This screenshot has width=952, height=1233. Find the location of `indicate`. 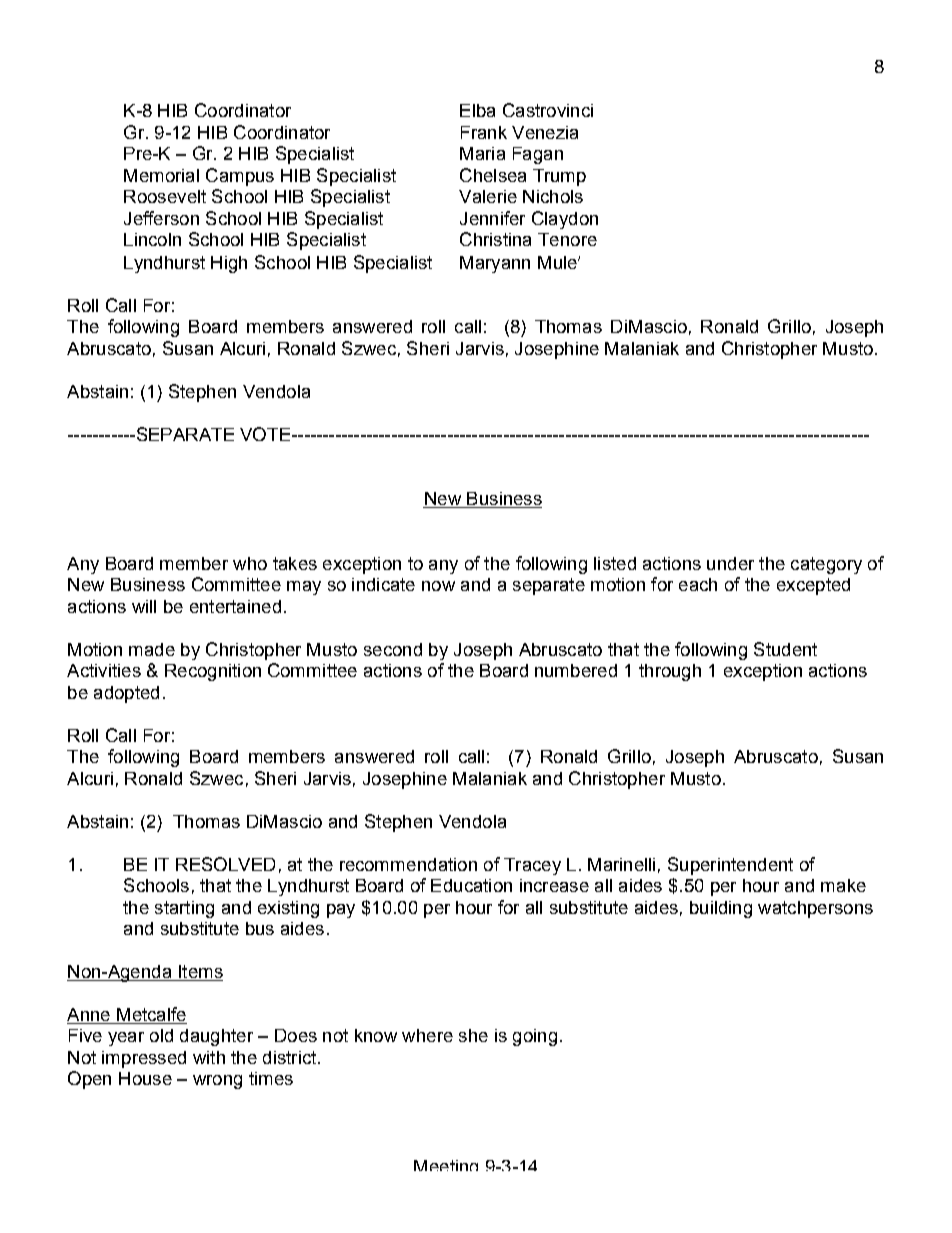

indicate is located at coordinates (383, 584).
